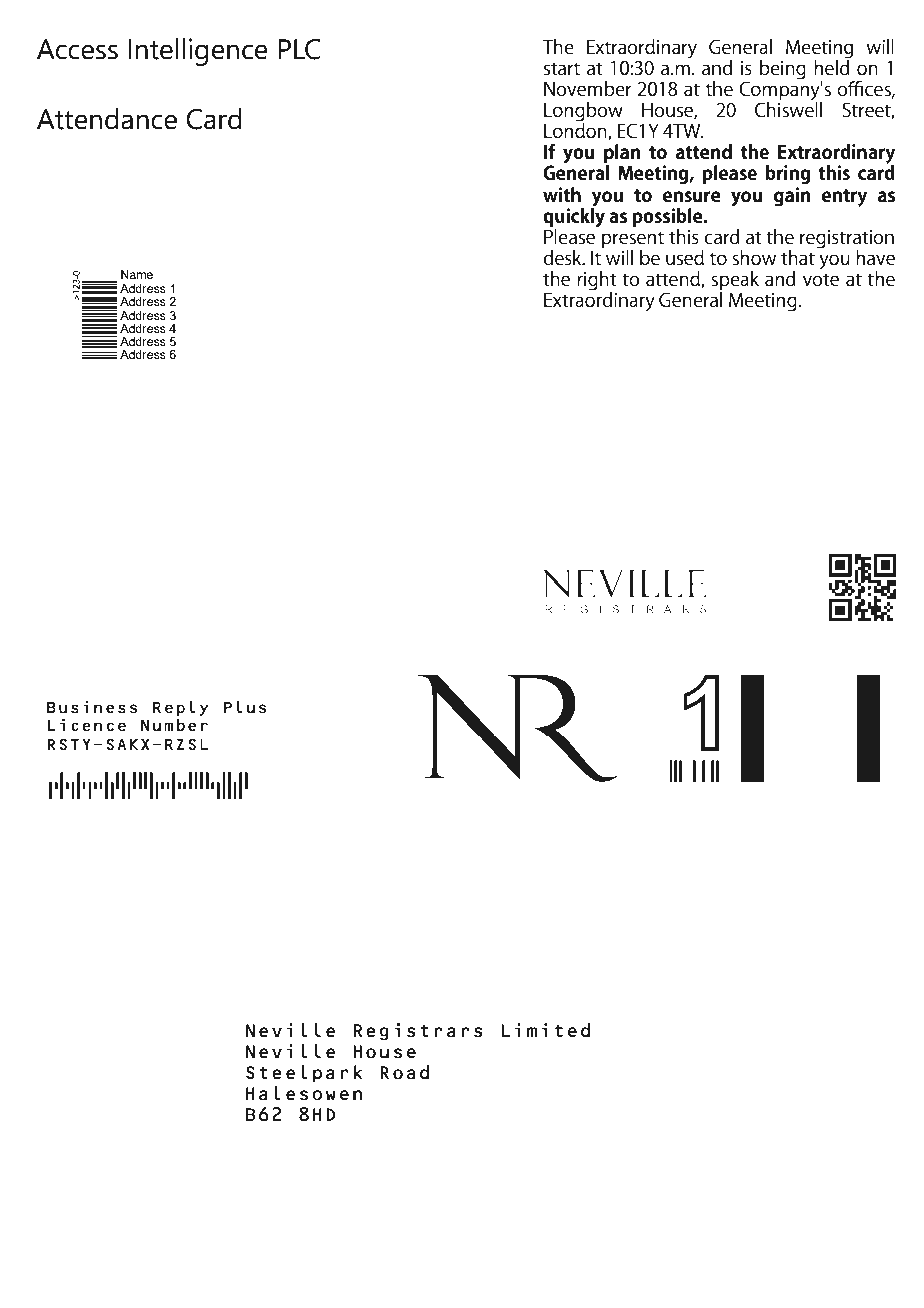 The height and width of the screenshot is (1308, 924). What do you see at coordinates (563, 257) in the screenshot?
I see `desk` at bounding box center [563, 257].
